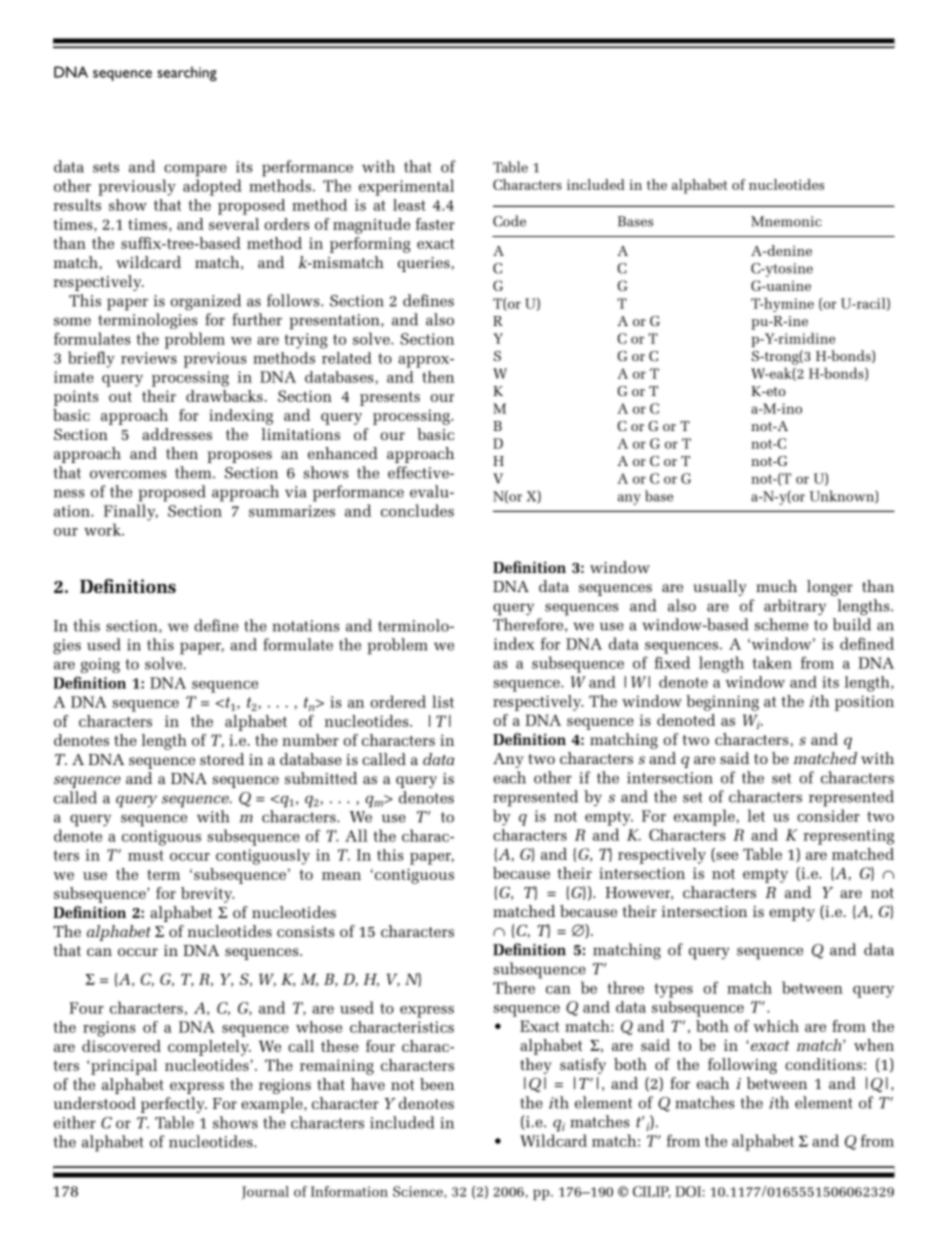 The image size is (952, 1251). I want to click on experimental, so click(406, 187).
